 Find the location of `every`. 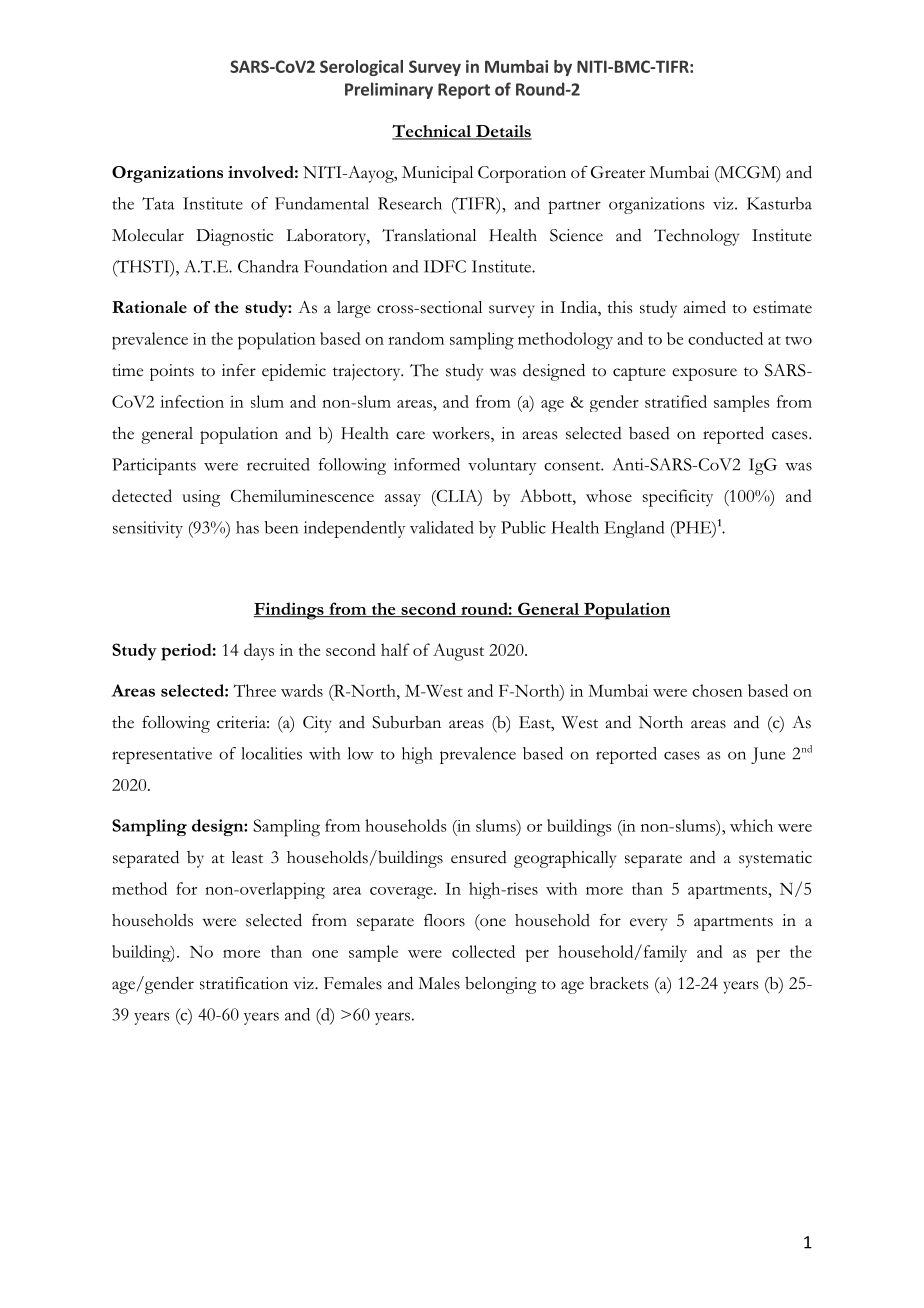

every is located at coordinates (648, 924).
